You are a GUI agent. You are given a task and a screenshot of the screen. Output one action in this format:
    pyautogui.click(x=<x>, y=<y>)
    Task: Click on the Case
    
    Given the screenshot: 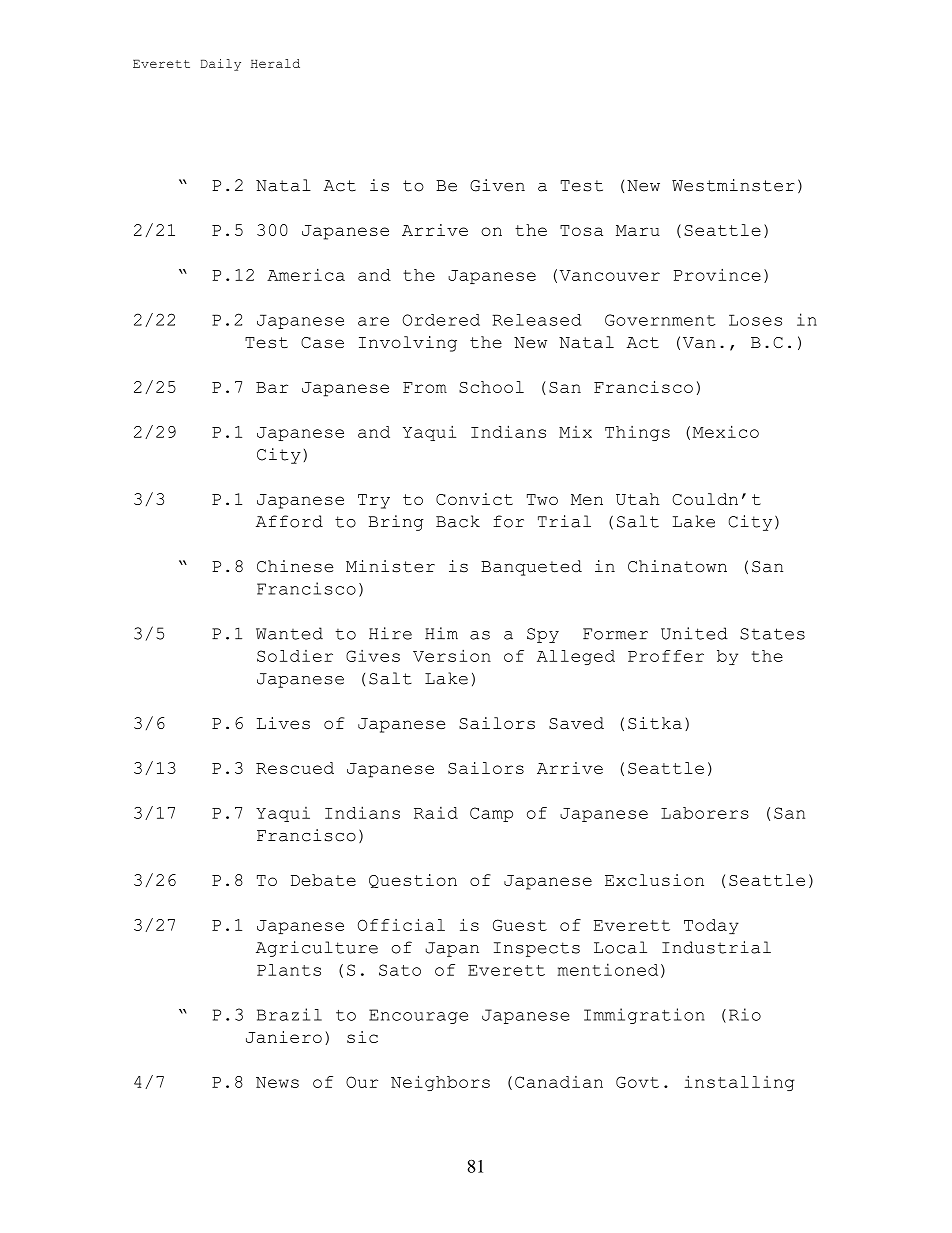 What is the action you would take?
    pyautogui.click(x=322, y=342)
